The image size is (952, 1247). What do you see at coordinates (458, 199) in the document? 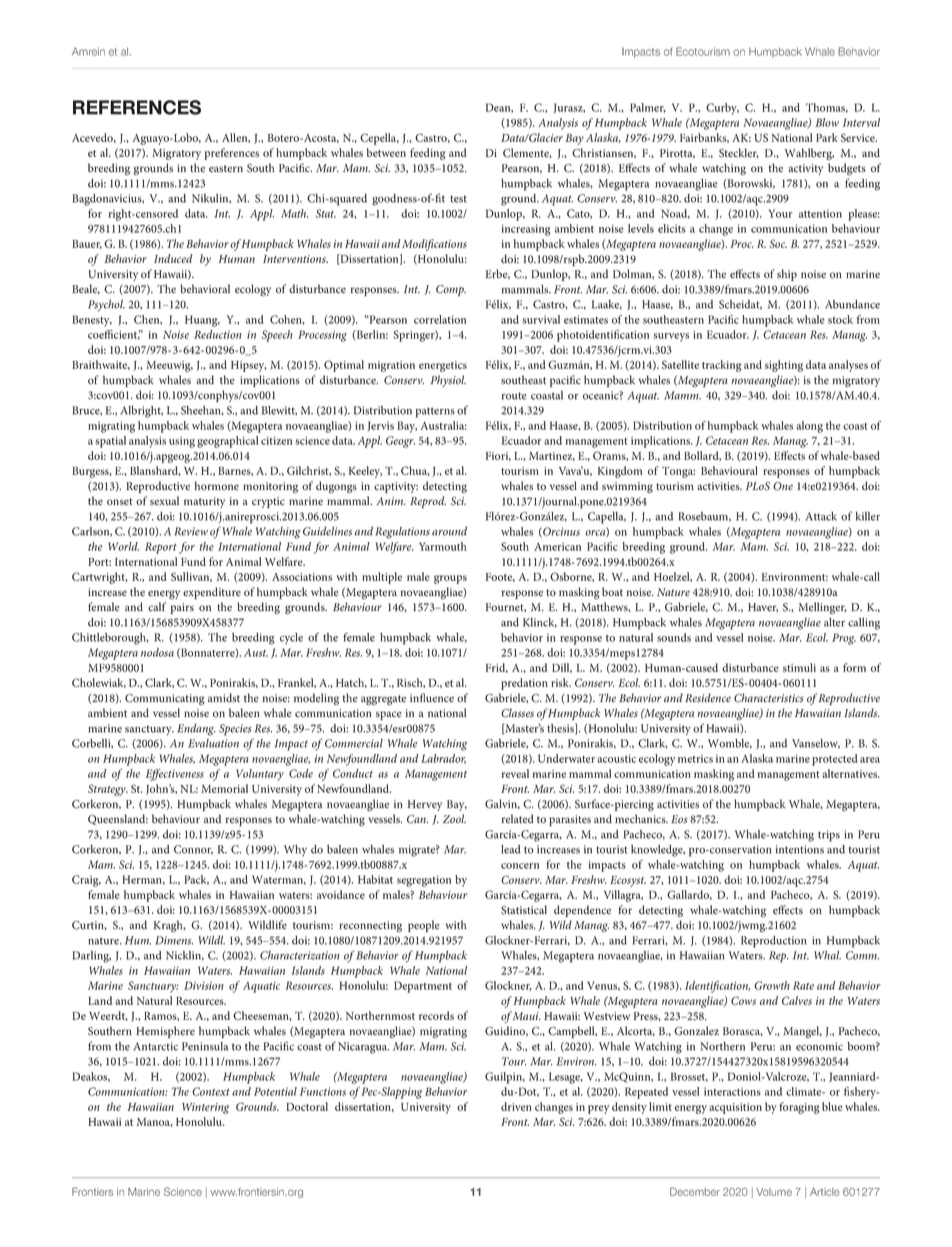
I see `test` at bounding box center [458, 199].
